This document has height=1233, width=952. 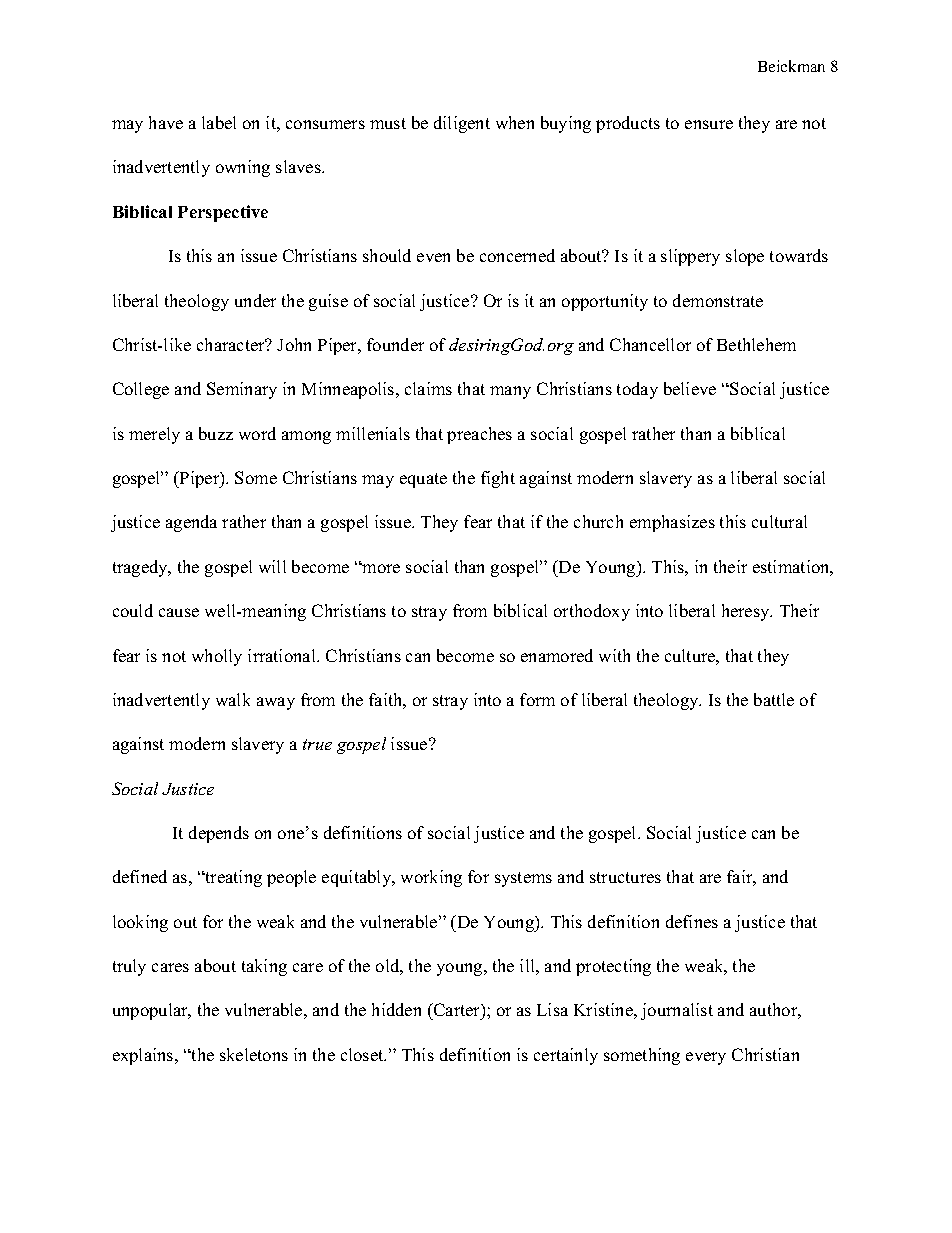 I want to click on label, so click(x=219, y=122).
